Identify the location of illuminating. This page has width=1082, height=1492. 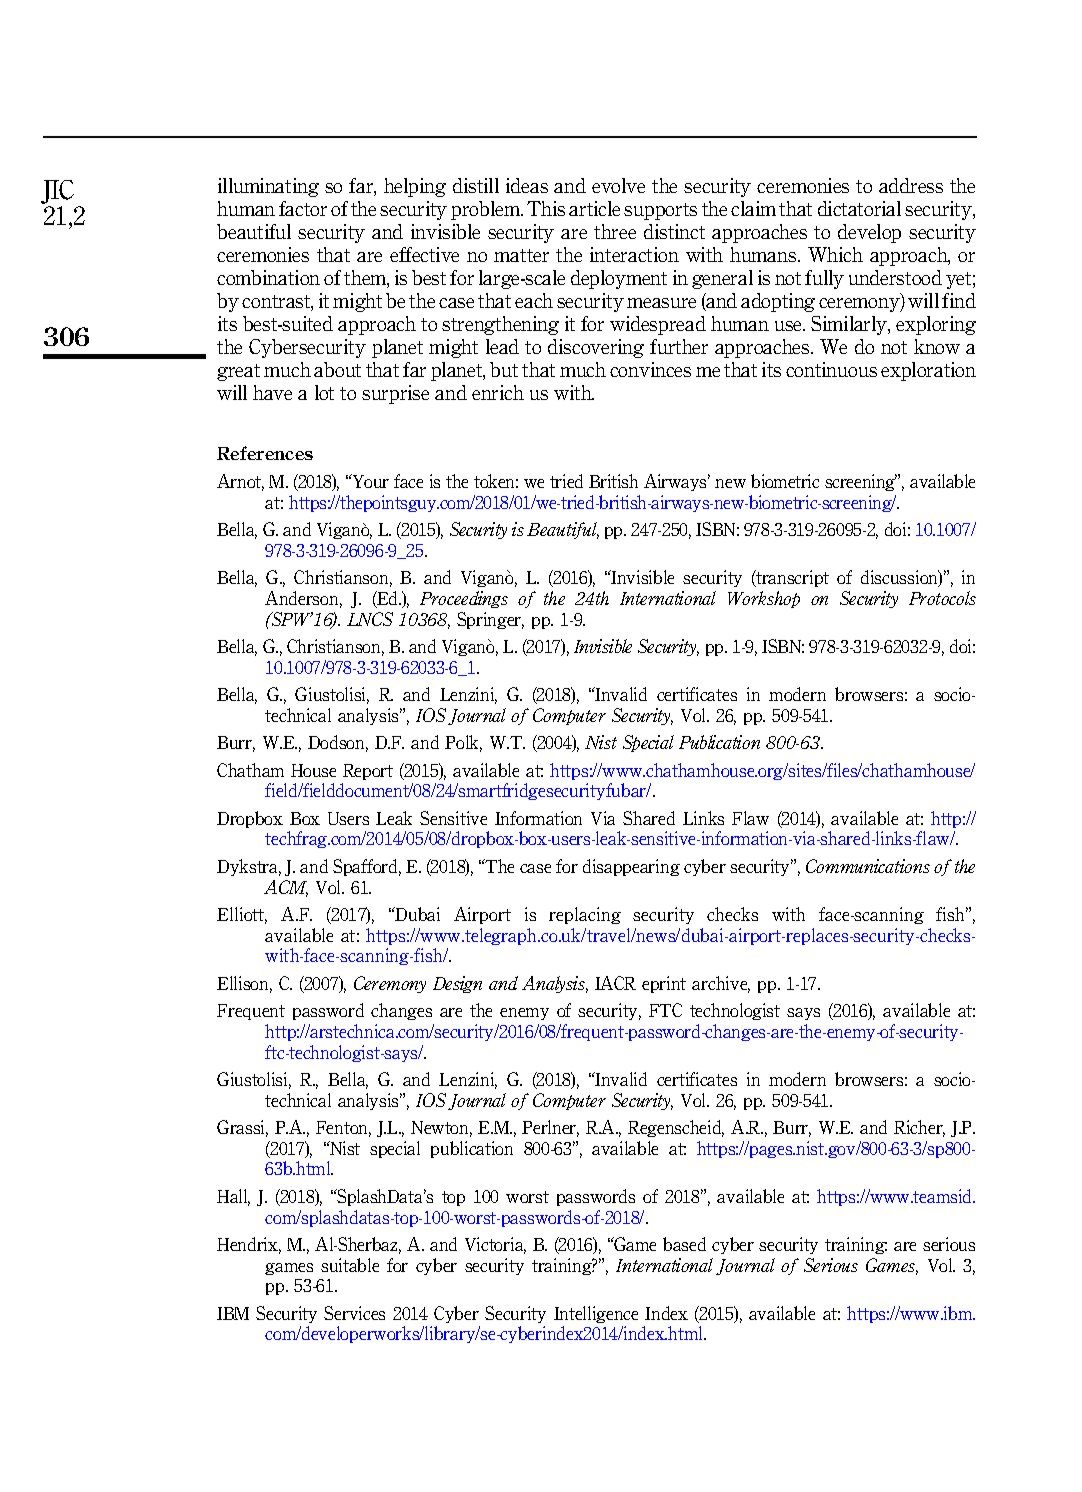
(268, 187).
